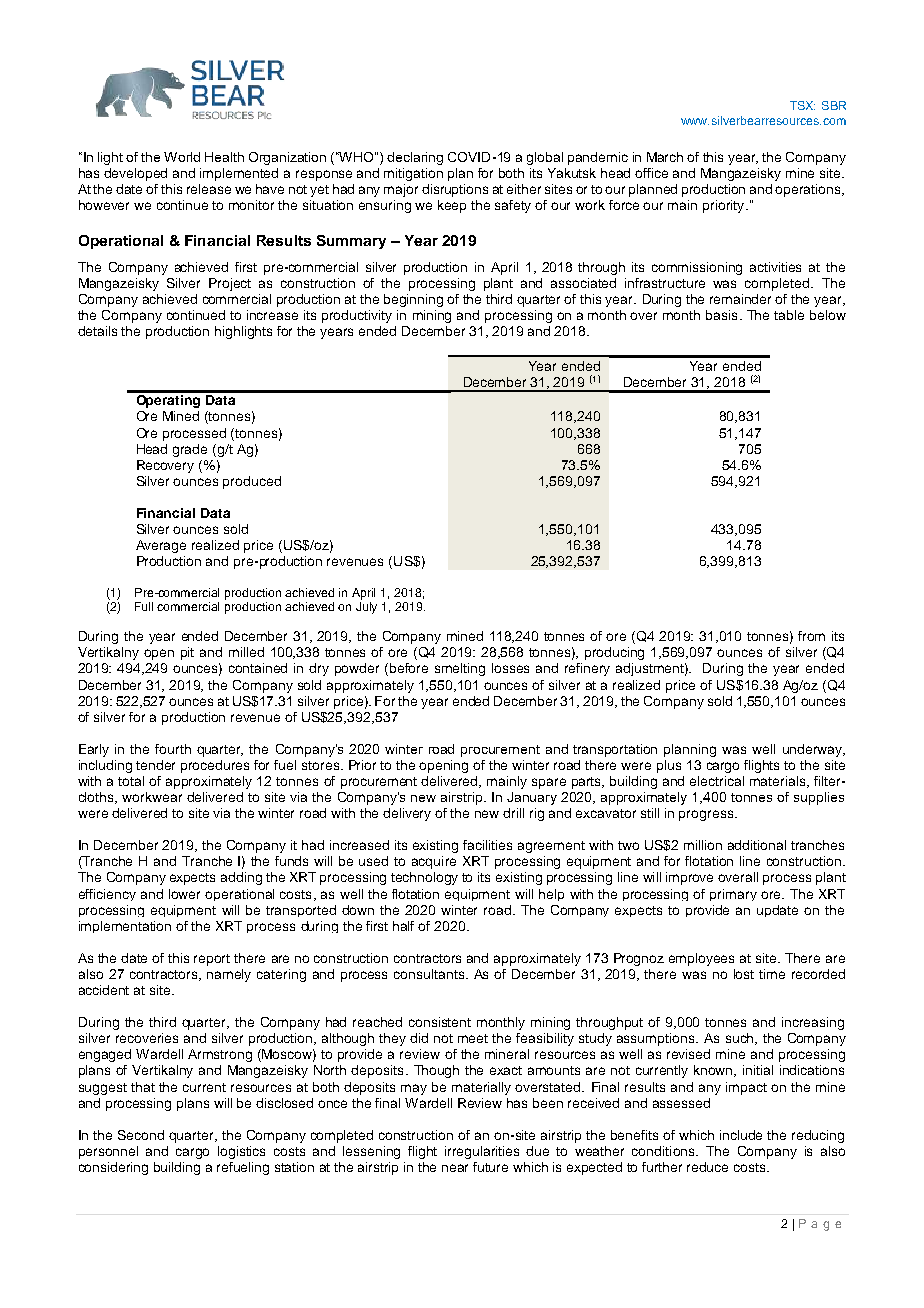 Image resolution: width=924 pixels, height=1308 pixels. Describe the element at coordinates (802, 105) in the image. I see `TSX` at that location.
